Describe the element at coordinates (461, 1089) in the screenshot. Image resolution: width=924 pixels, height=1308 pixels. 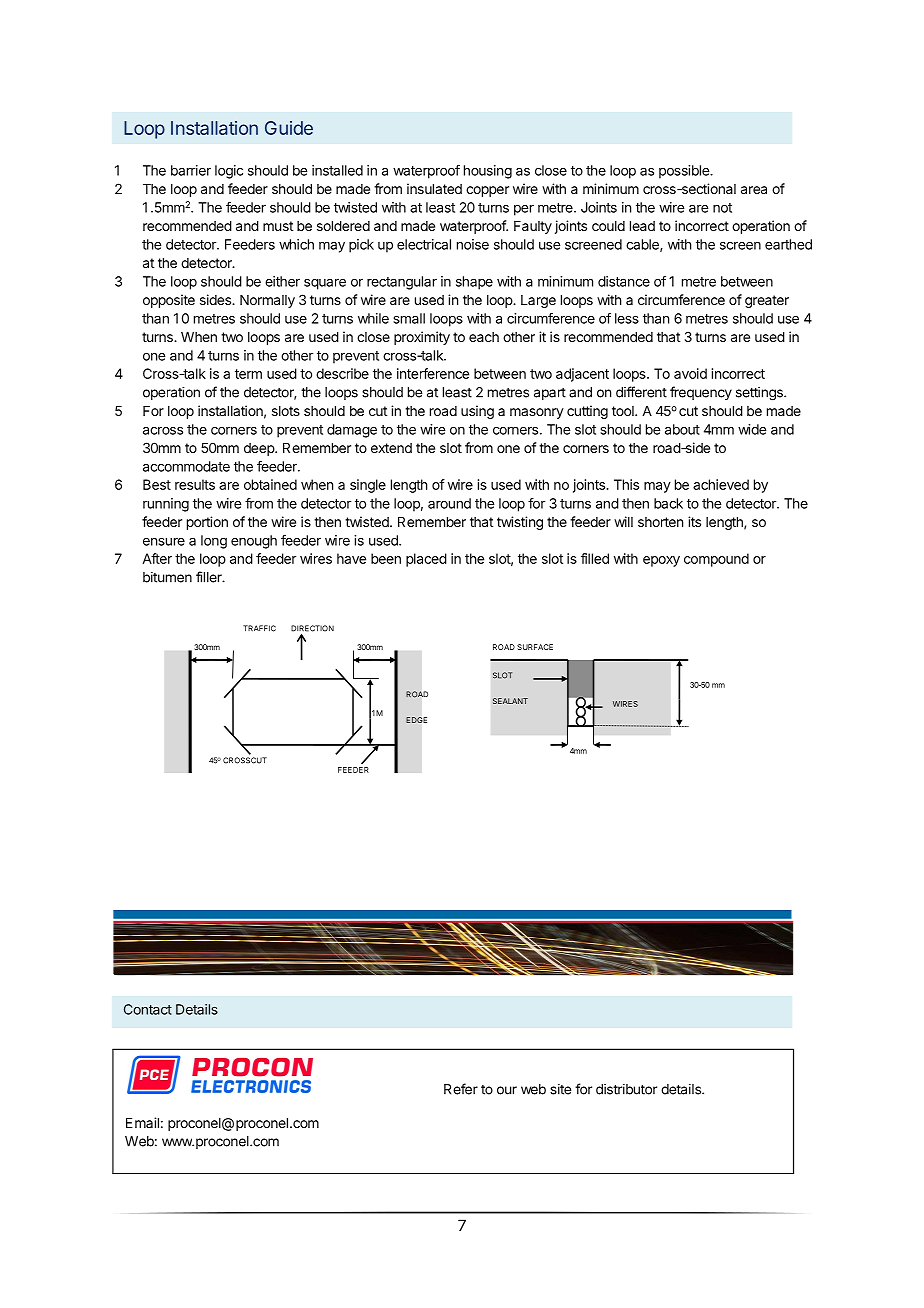
I see `Refer` at that location.
